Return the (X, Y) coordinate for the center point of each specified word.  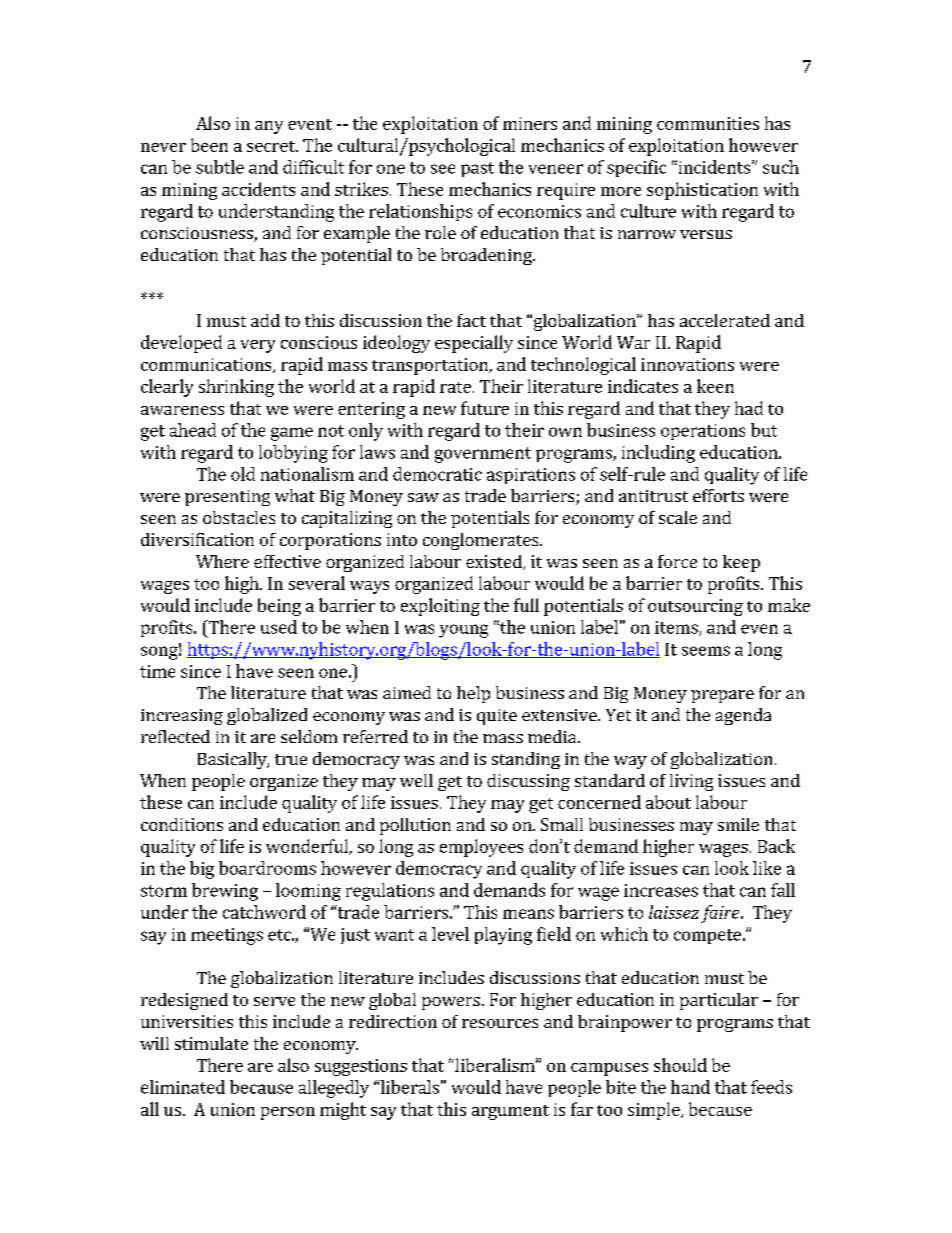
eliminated (183, 1087)
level (450, 934)
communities (708, 123)
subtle (220, 167)
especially (474, 344)
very (258, 346)
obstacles (239, 517)
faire (721, 914)
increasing (182, 717)
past (477, 169)
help (473, 694)
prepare (722, 696)
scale (678, 517)
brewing (225, 892)
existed (495, 562)
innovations (687, 364)
